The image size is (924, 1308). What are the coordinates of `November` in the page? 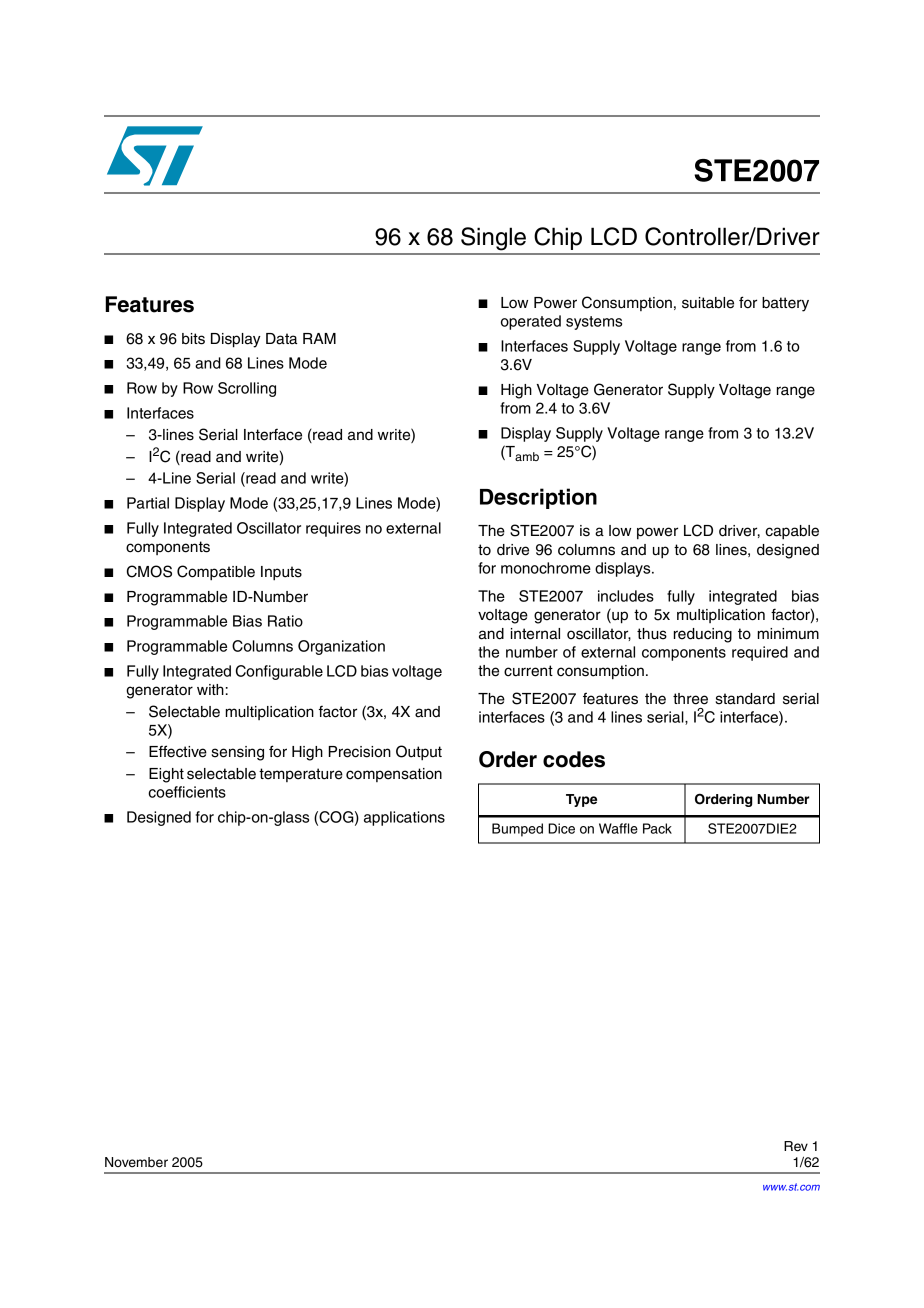 It's located at (136, 1162).
